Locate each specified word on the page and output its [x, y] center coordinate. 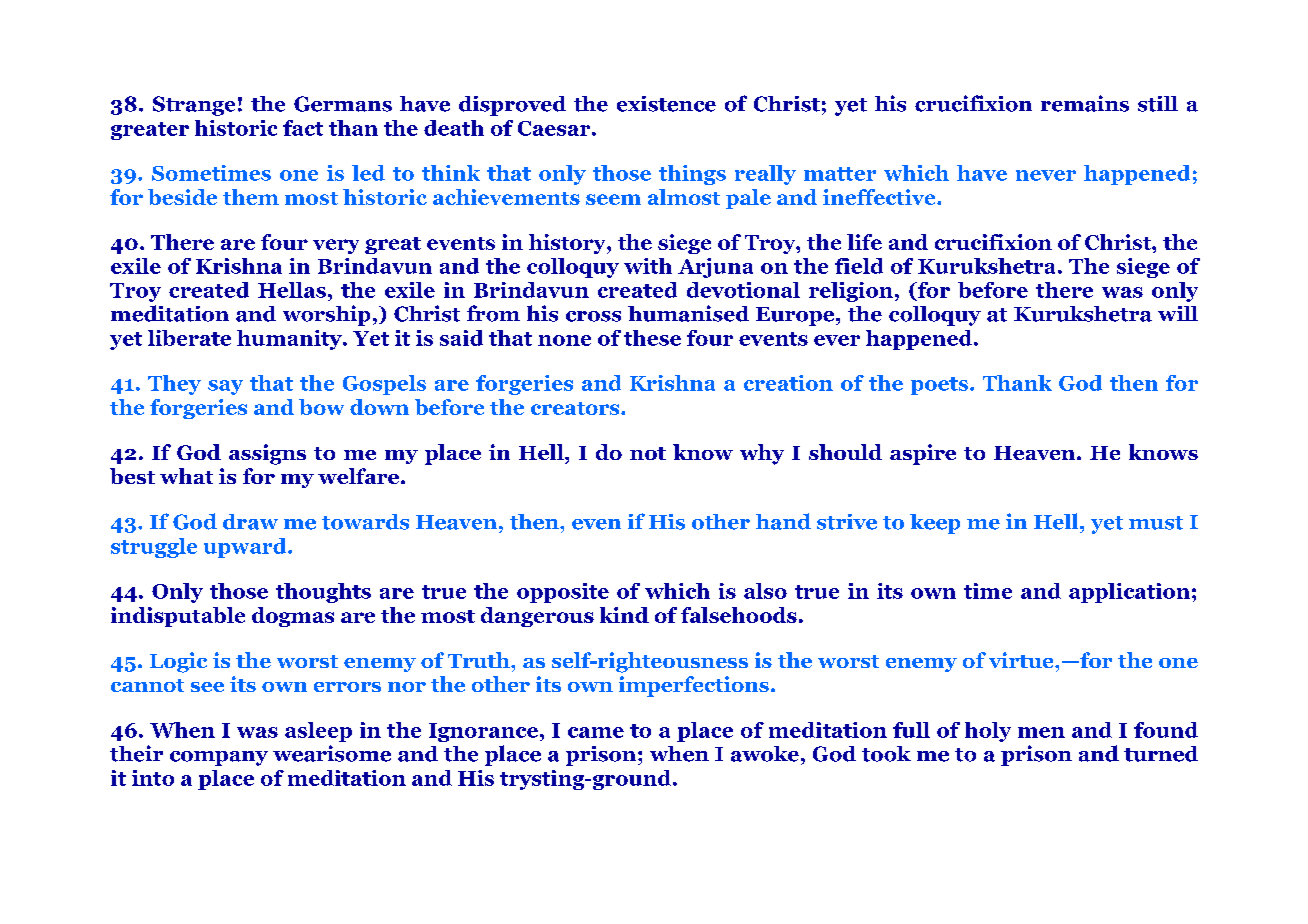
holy [988, 732]
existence [666, 104]
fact [303, 128]
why [762, 454]
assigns [267, 454]
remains [1085, 103]
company [219, 758]
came [596, 732]
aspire [923, 454]
